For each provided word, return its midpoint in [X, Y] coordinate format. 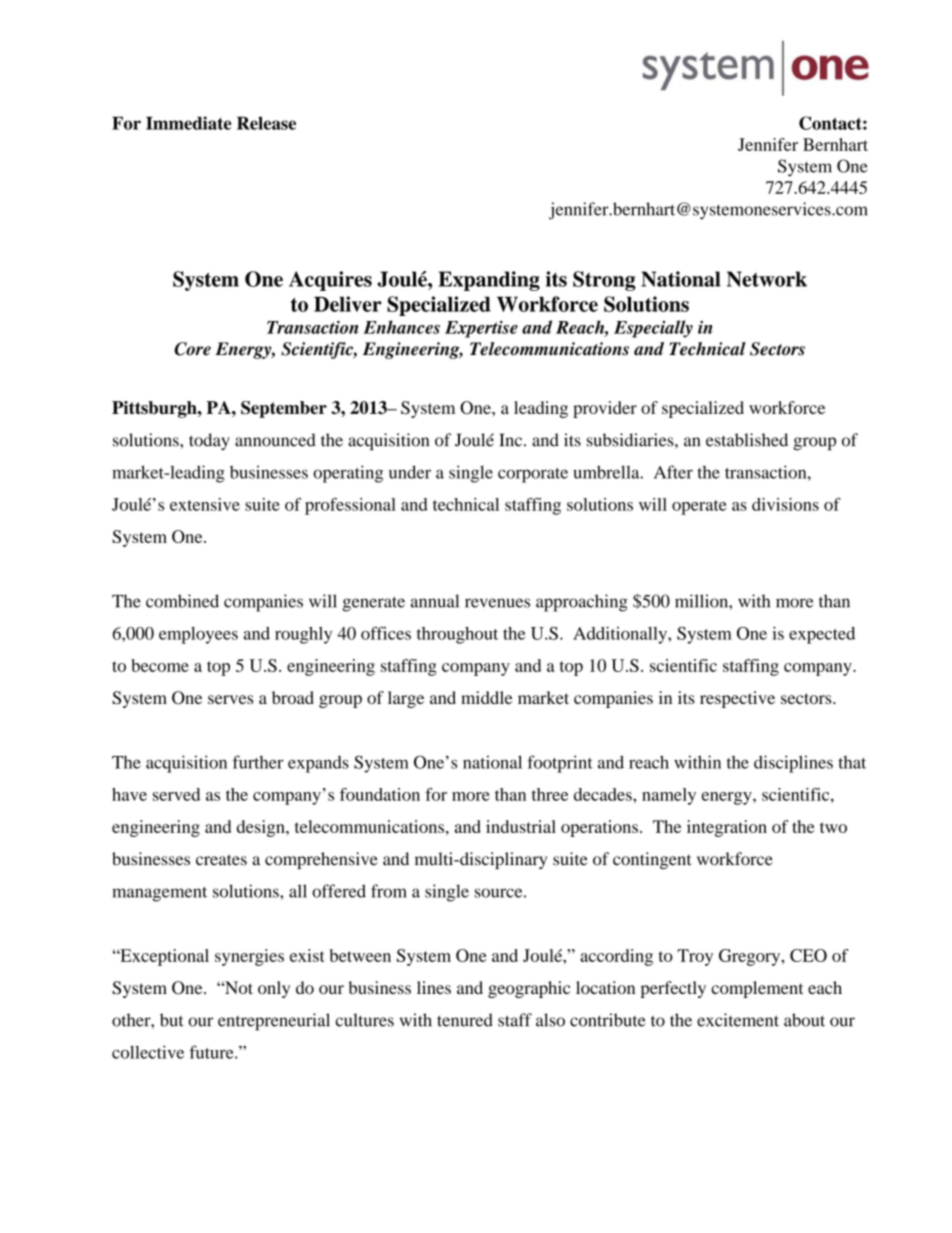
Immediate [189, 123]
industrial [521, 826]
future [212, 1052]
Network [767, 279]
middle [486, 697]
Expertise [481, 329]
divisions [785, 504]
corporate [533, 475]
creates [221, 860]
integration [727, 828]
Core [192, 349]
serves [230, 699]
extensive [205, 504]
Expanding [489, 281]
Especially [653, 329]
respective [737, 699]
